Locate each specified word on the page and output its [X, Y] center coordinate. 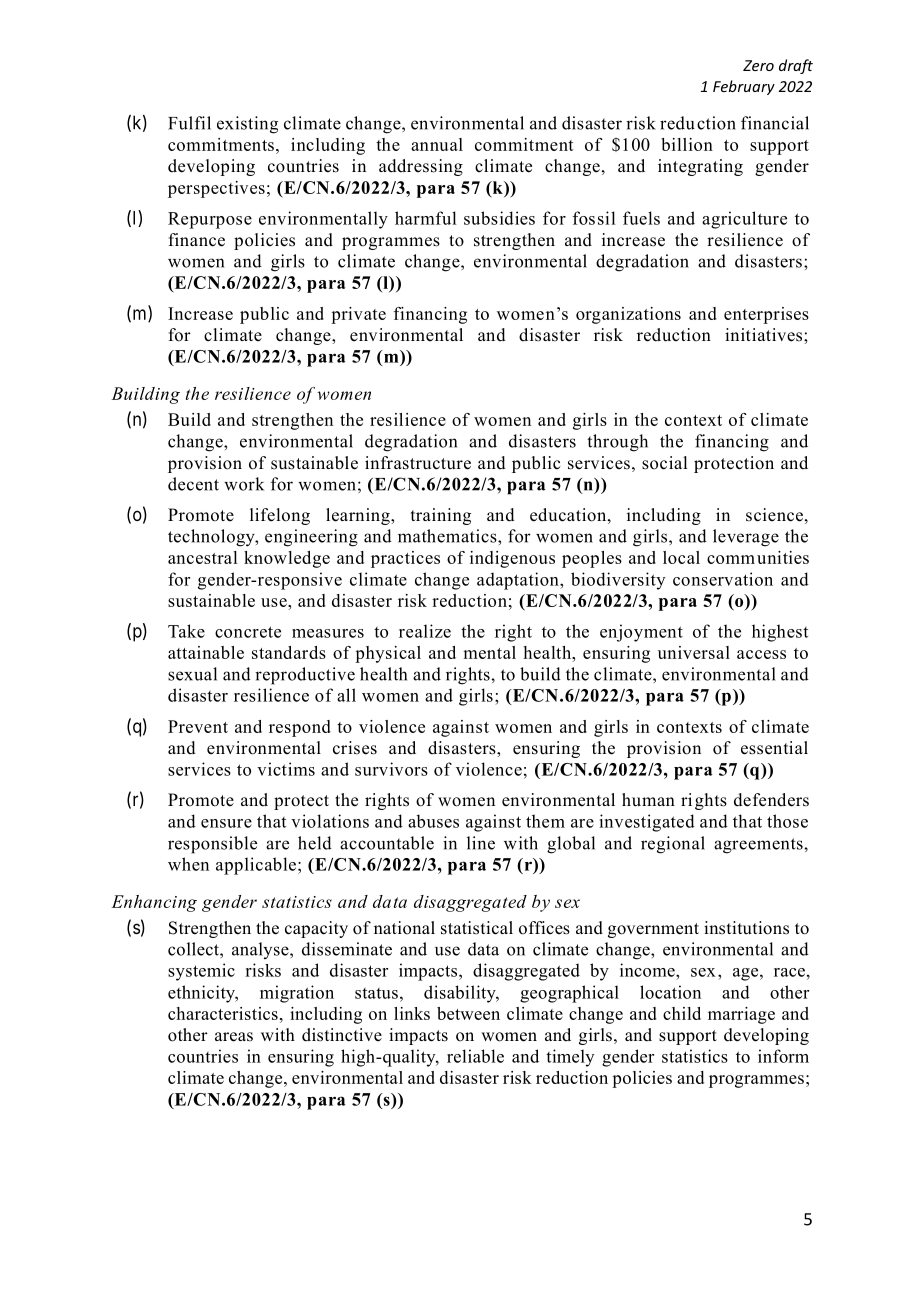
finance [197, 240]
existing [247, 125]
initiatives [765, 335]
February [744, 87]
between [468, 1013]
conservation [723, 579]
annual [437, 144]
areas [234, 1037]
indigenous [512, 559]
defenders [771, 800]
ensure [226, 823]
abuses [433, 821]
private [358, 315]
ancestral [202, 557]
